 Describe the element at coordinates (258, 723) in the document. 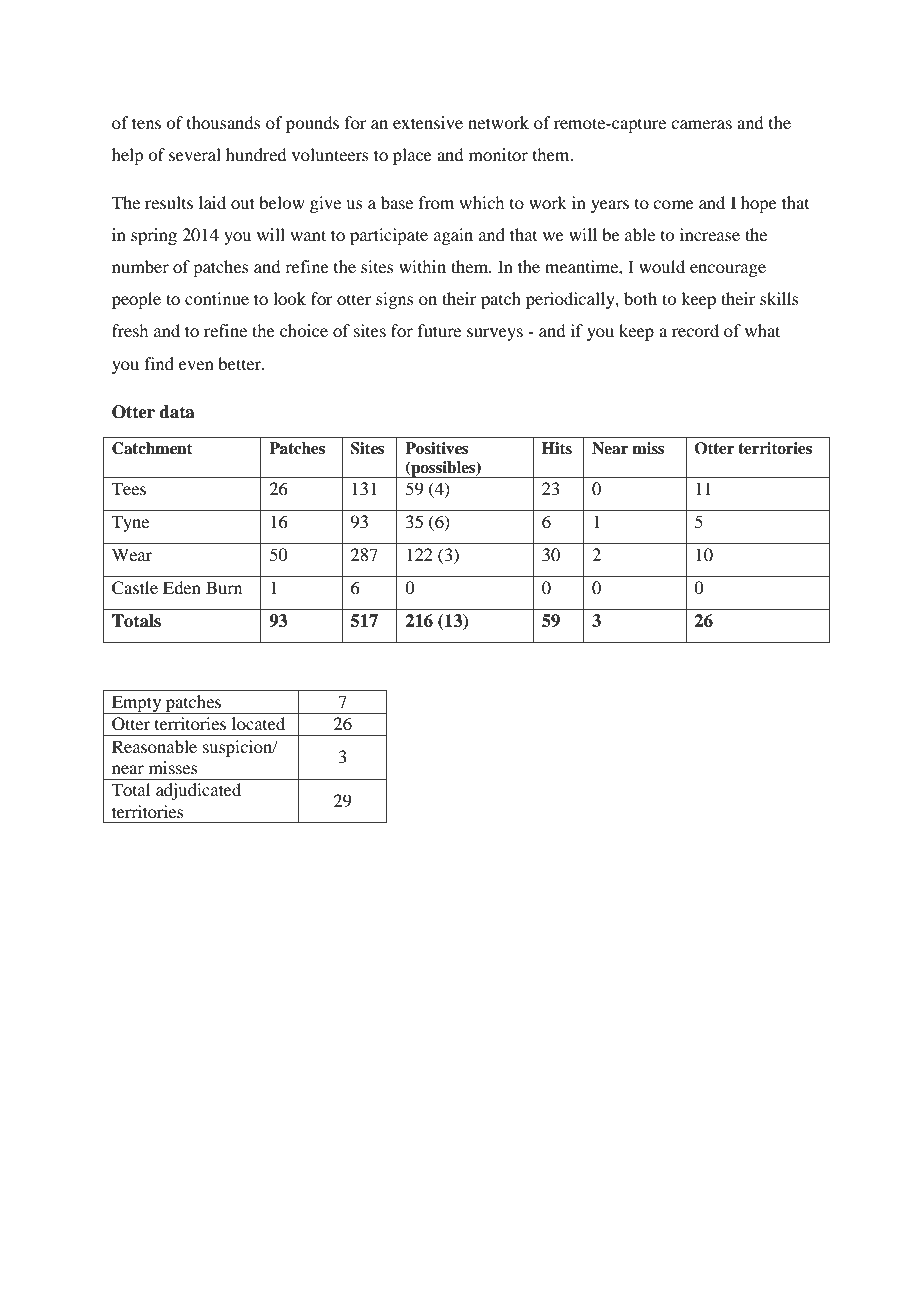

I see `located` at that location.
